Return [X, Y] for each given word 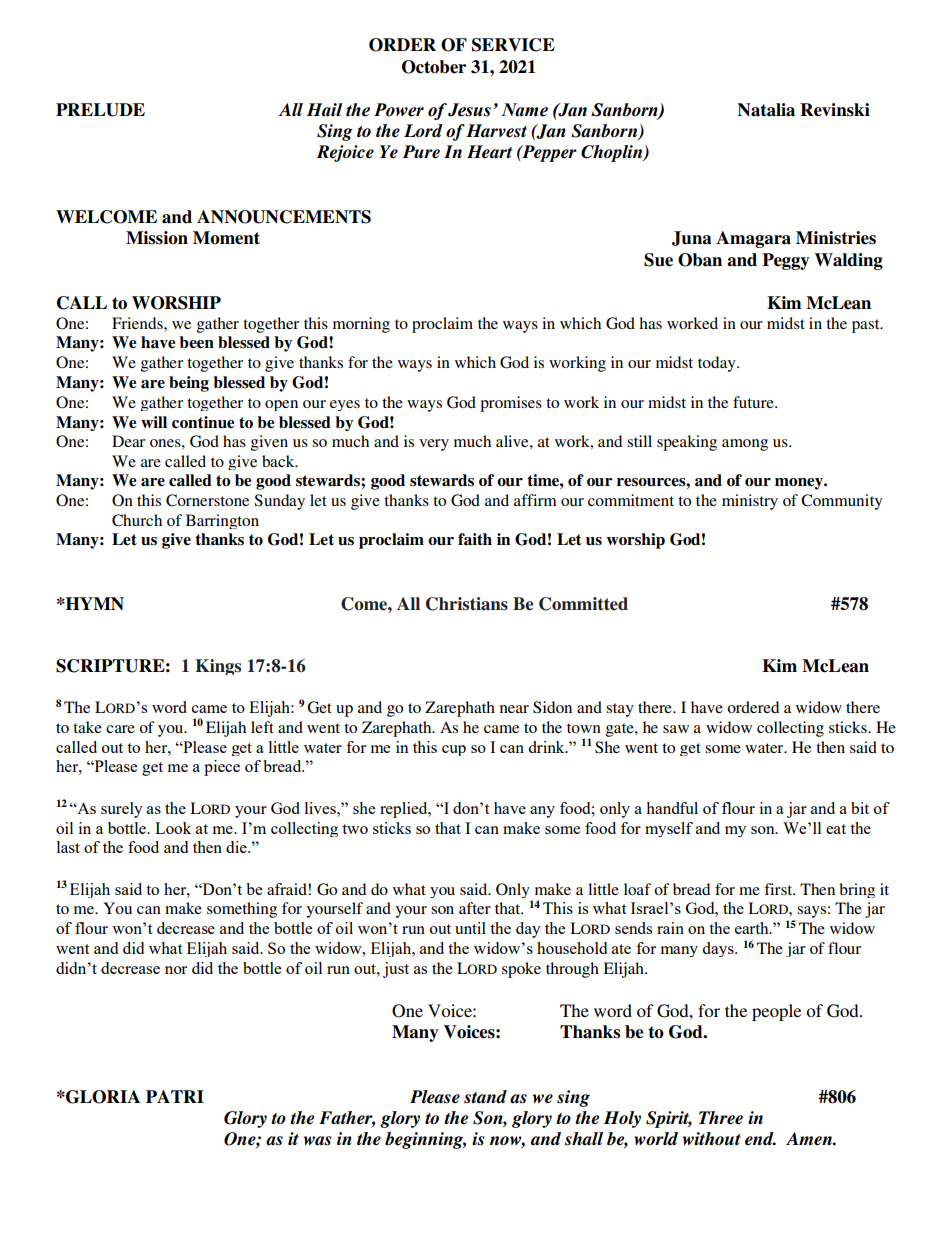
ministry [750, 502]
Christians [467, 604]
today [718, 364]
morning [361, 325]
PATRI [175, 1096]
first [779, 889]
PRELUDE [100, 110]
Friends [138, 323]
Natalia [766, 110]
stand [485, 1097]
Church [137, 520]
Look [173, 828]
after [475, 908]
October [434, 67]
